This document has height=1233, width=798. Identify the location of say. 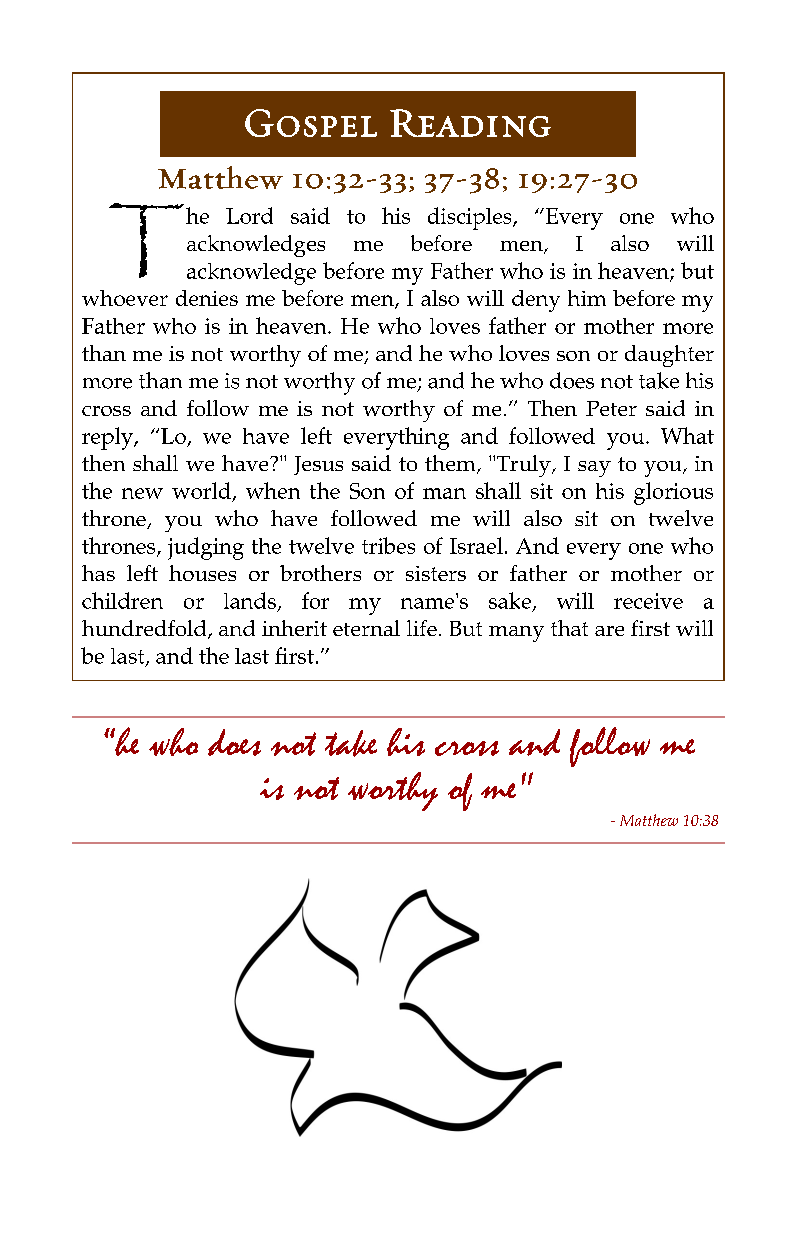
(594, 469).
